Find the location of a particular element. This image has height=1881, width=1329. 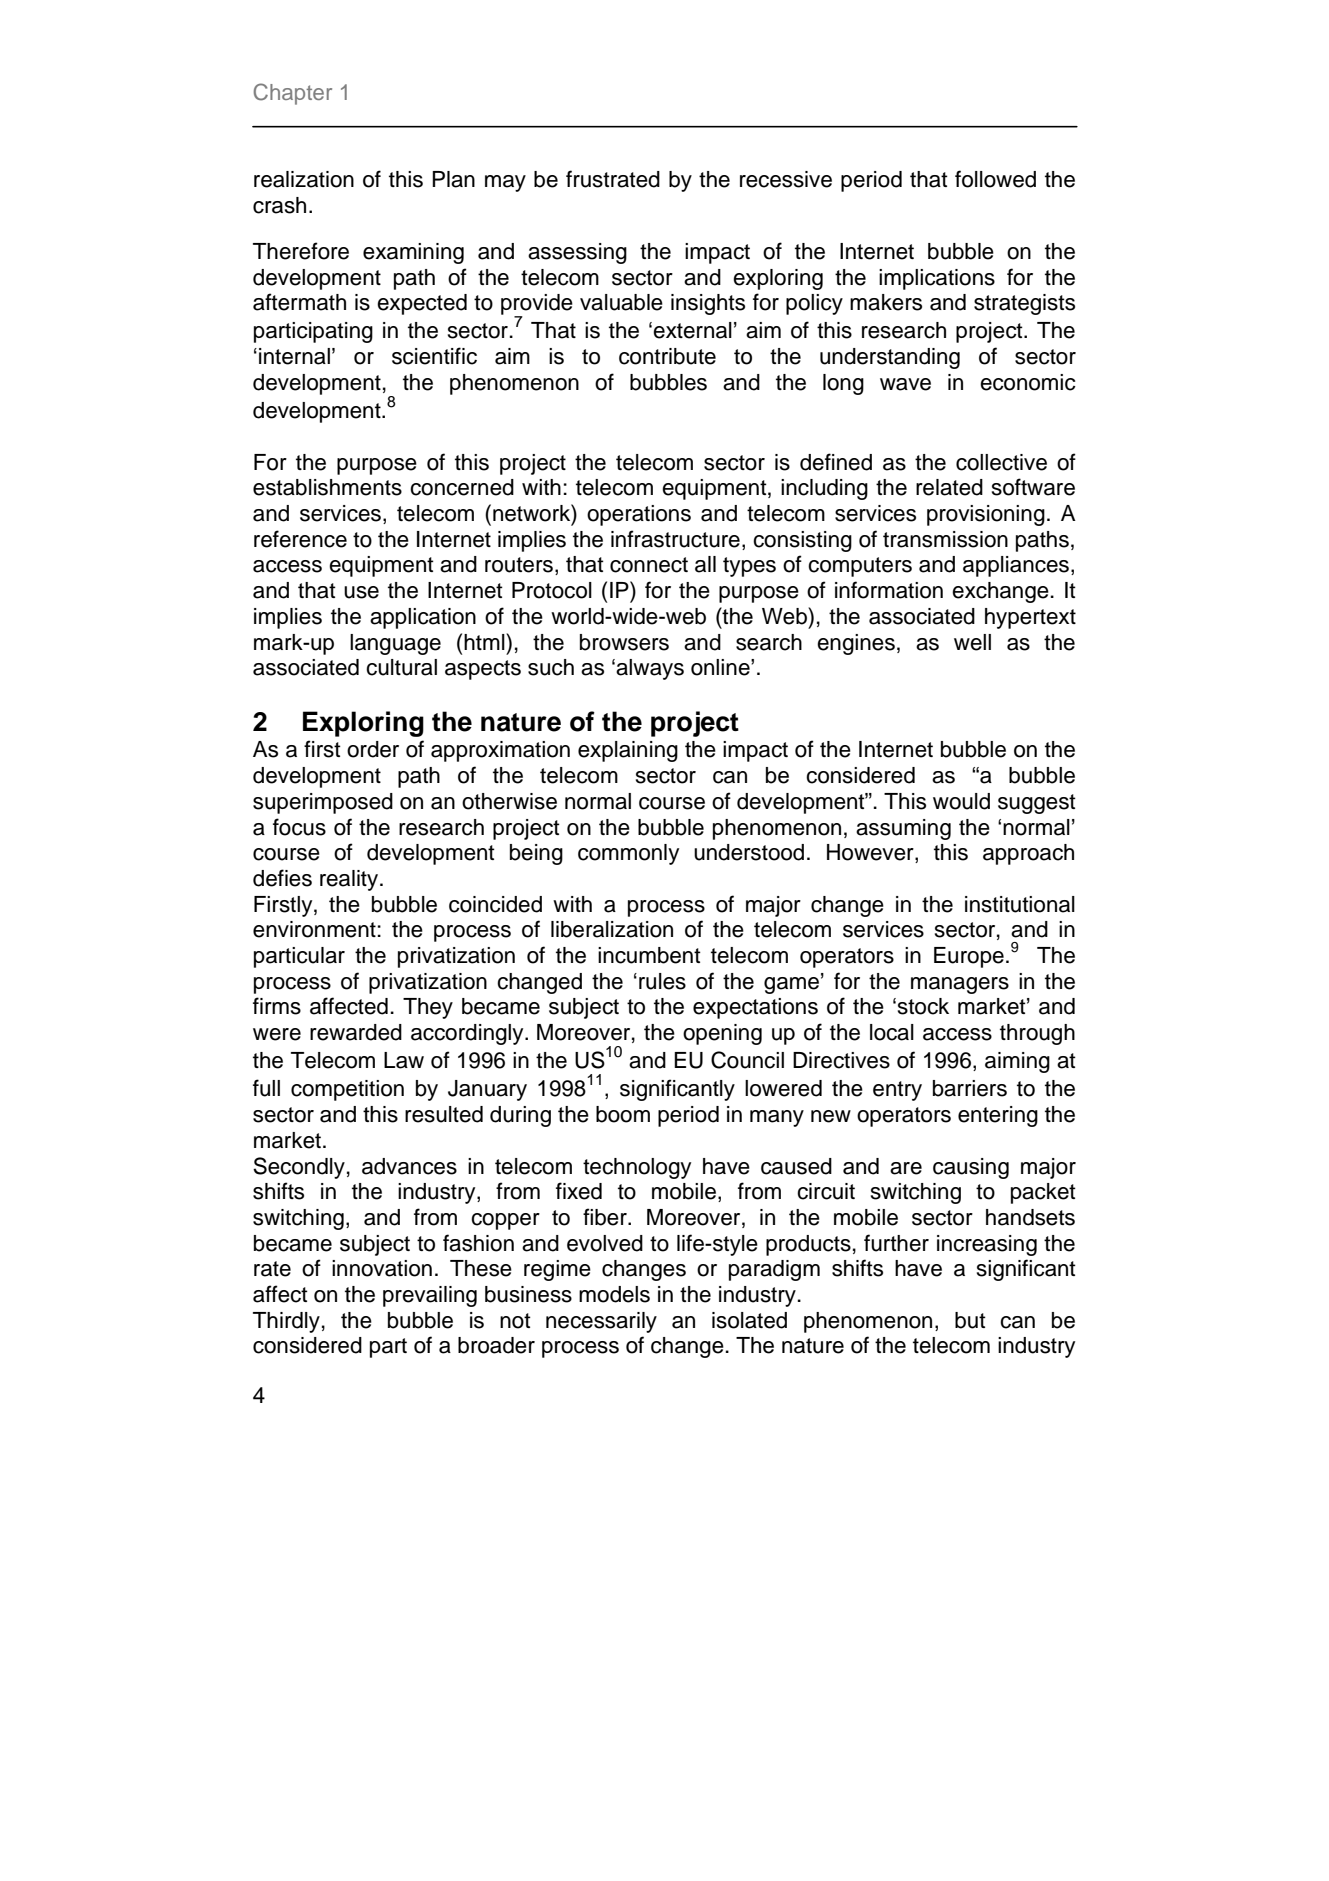

wave is located at coordinates (905, 384).
